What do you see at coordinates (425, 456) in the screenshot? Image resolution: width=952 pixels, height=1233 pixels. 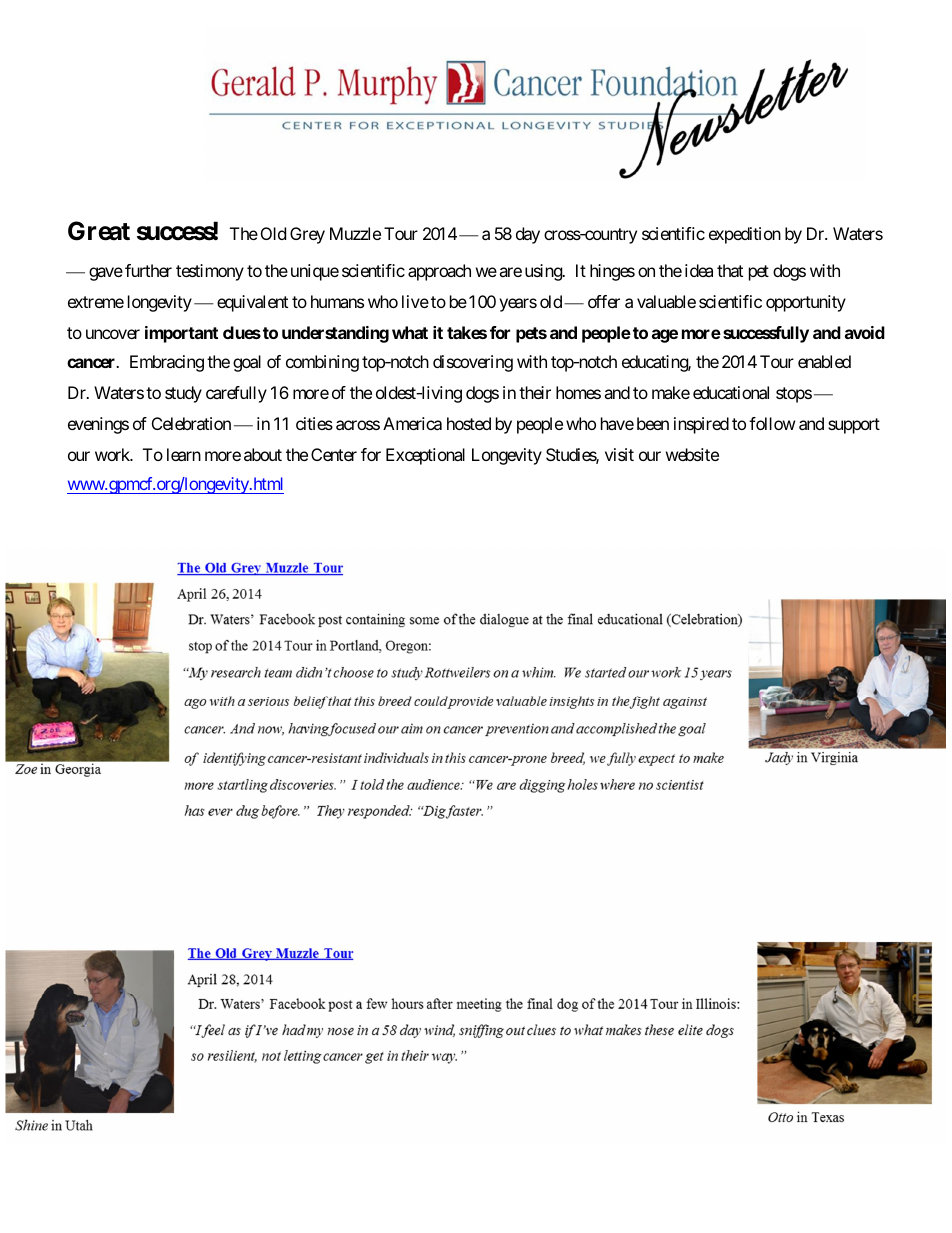 I see `Exceptional` at bounding box center [425, 456].
